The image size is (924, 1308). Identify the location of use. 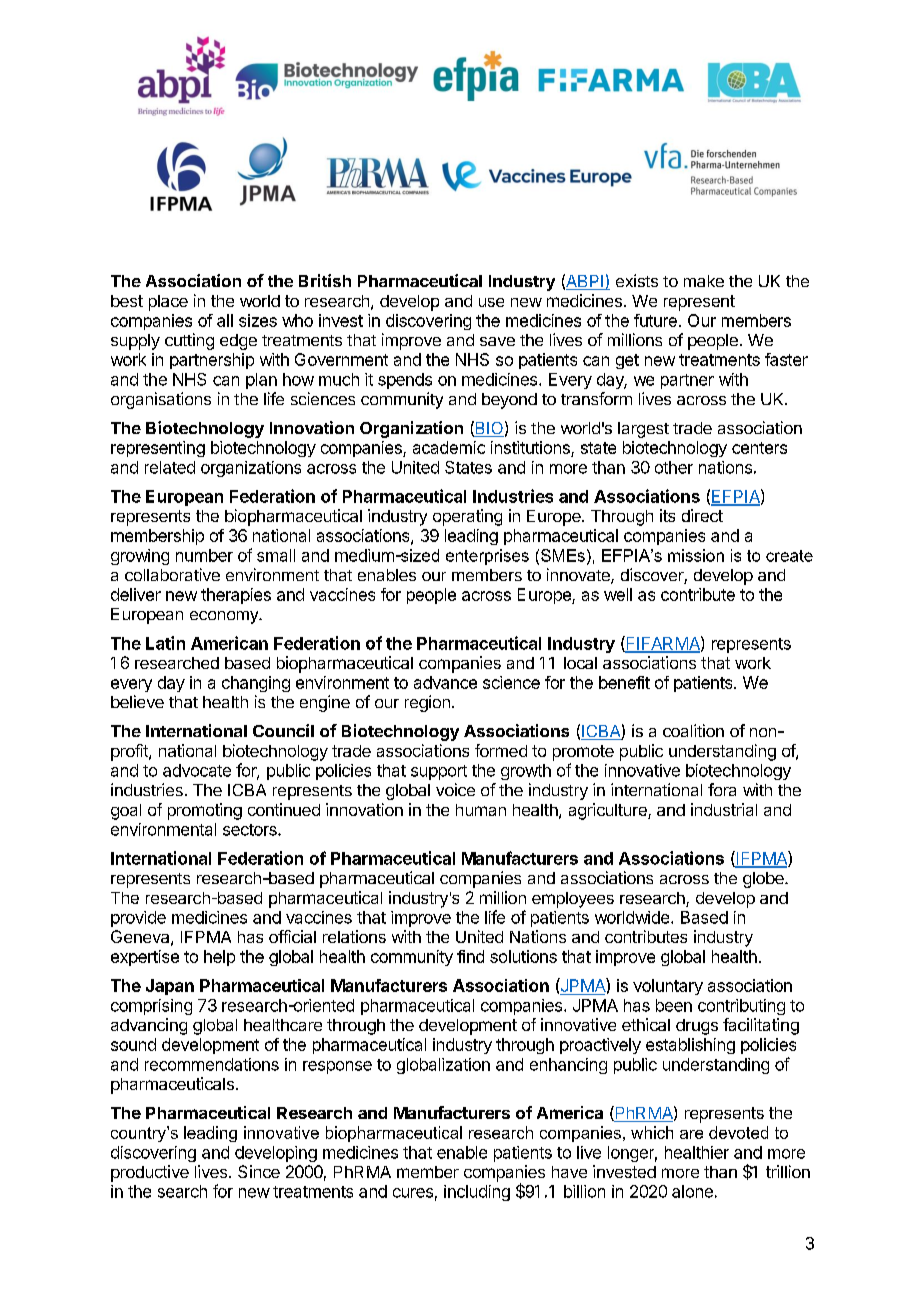
(491, 302).
